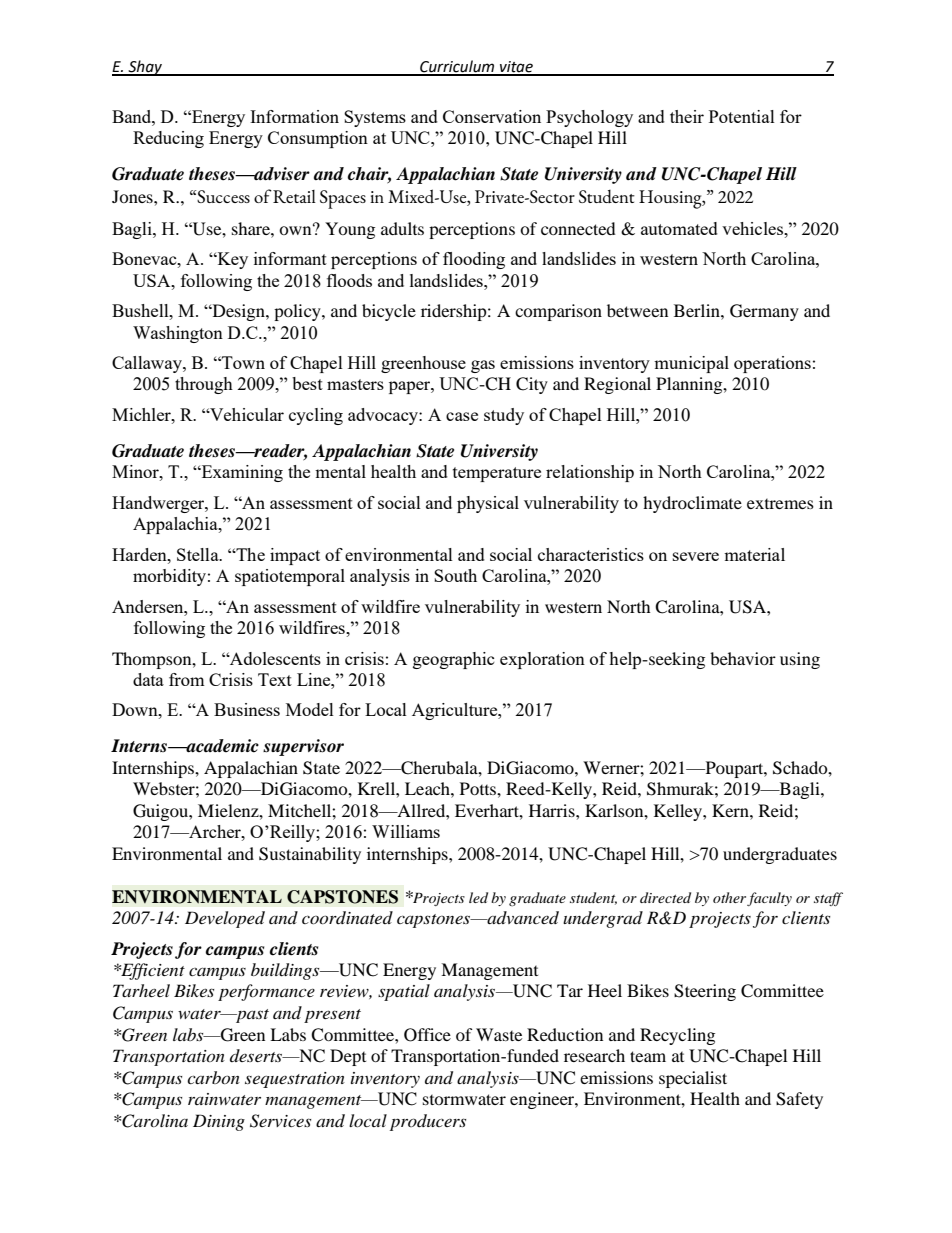 The width and height of the screenshot is (952, 1233). What do you see at coordinates (772, 364) in the screenshot?
I see `operations` at bounding box center [772, 364].
